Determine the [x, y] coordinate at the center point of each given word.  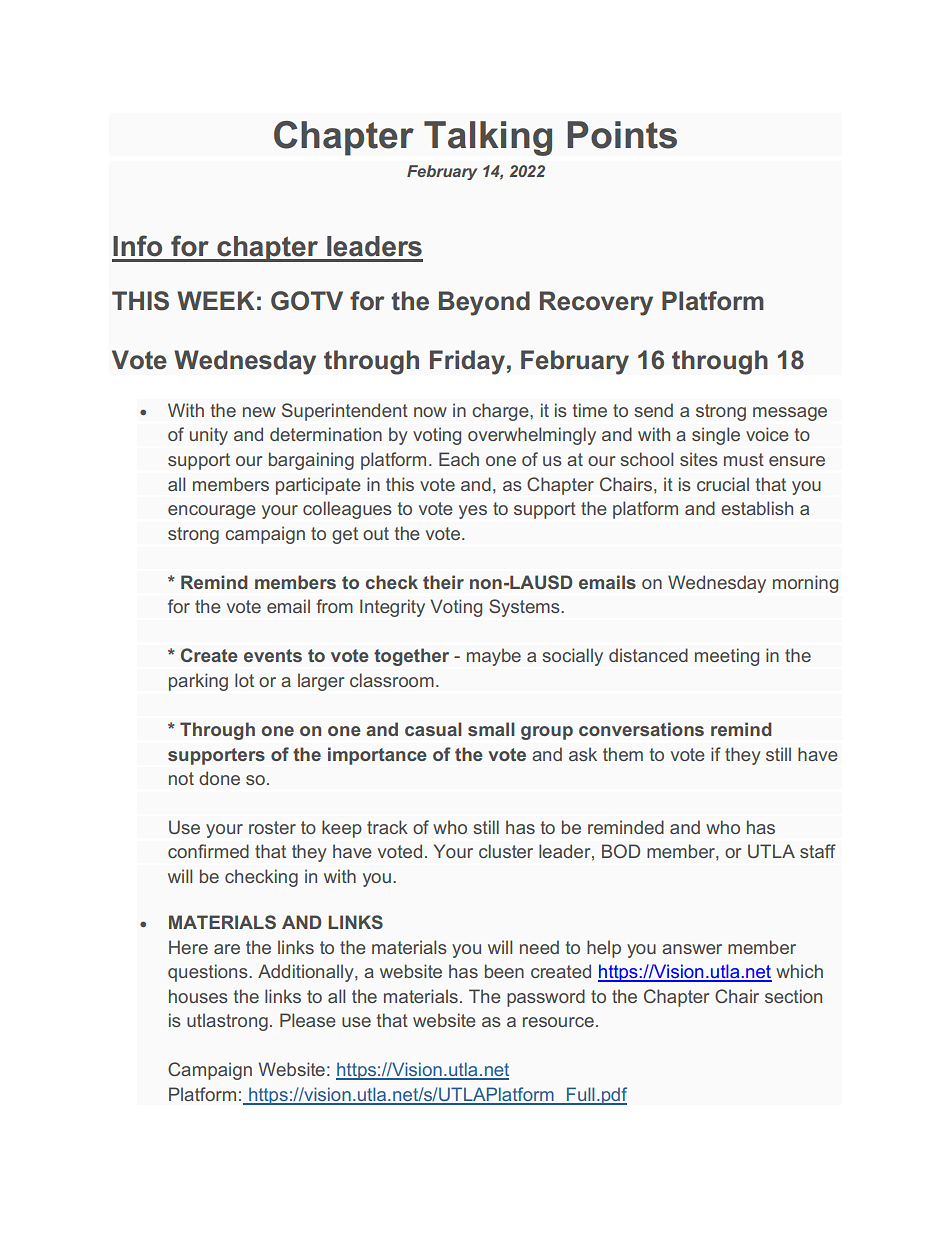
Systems [525, 608]
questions [209, 973]
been [504, 971]
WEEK [216, 300]
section [793, 996]
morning [805, 584]
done [219, 778]
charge [501, 412]
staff [818, 851]
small [491, 729]
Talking [488, 138]
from [334, 606]
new [259, 412]
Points [622, 135]
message [790, 414]
